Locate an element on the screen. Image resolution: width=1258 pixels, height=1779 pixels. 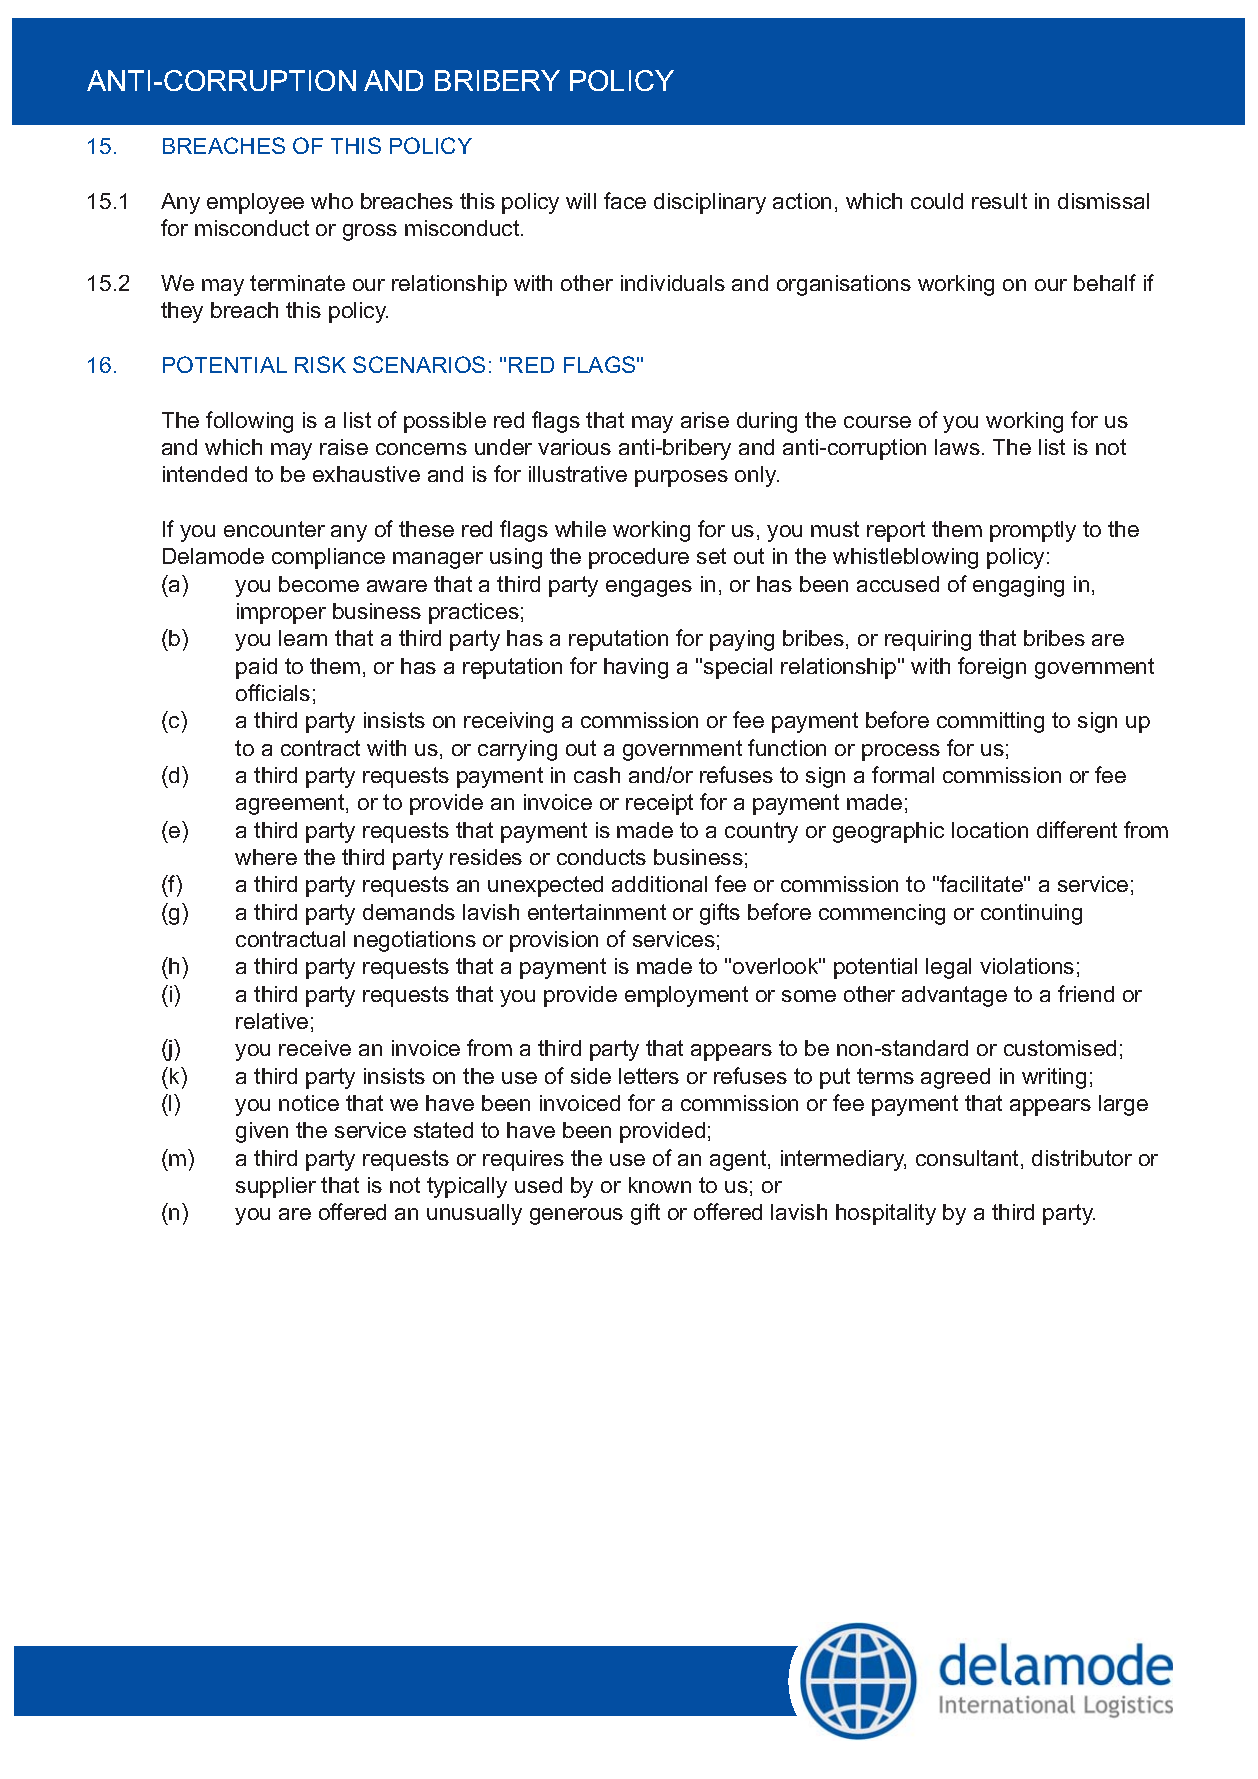
committing is located at coordinates (990, 722).
